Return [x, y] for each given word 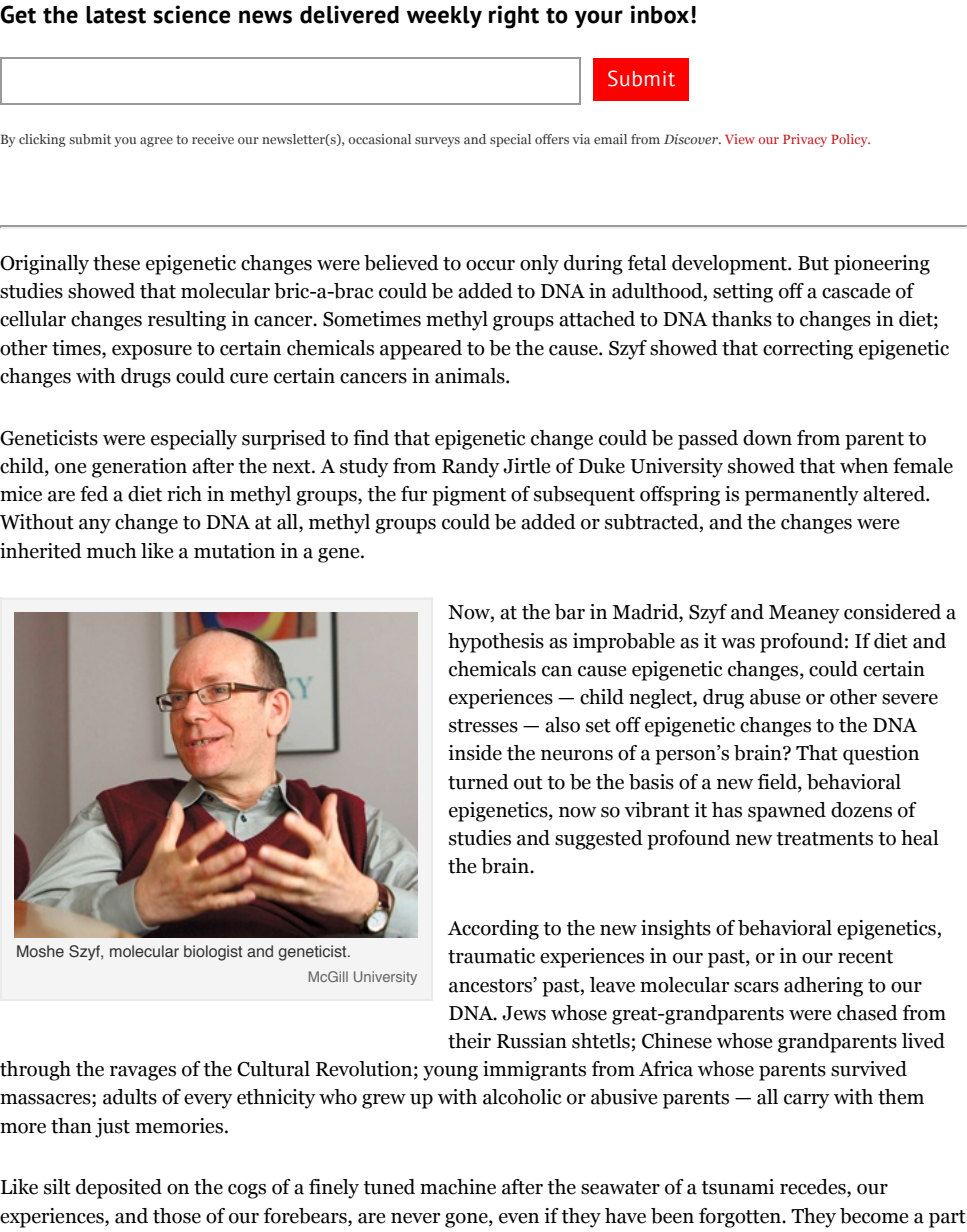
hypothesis [496, 643]
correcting [808, 350]
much [112, 551]
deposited [119, 1189]
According [493, 930]
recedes [814, 1188]
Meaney [804, 614]
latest [116, 15]
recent [865, 957]
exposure [152, 352]
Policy [850, 140]
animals [471, 376]
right [514, 17]
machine [458, 1187]
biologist [213, 953]
